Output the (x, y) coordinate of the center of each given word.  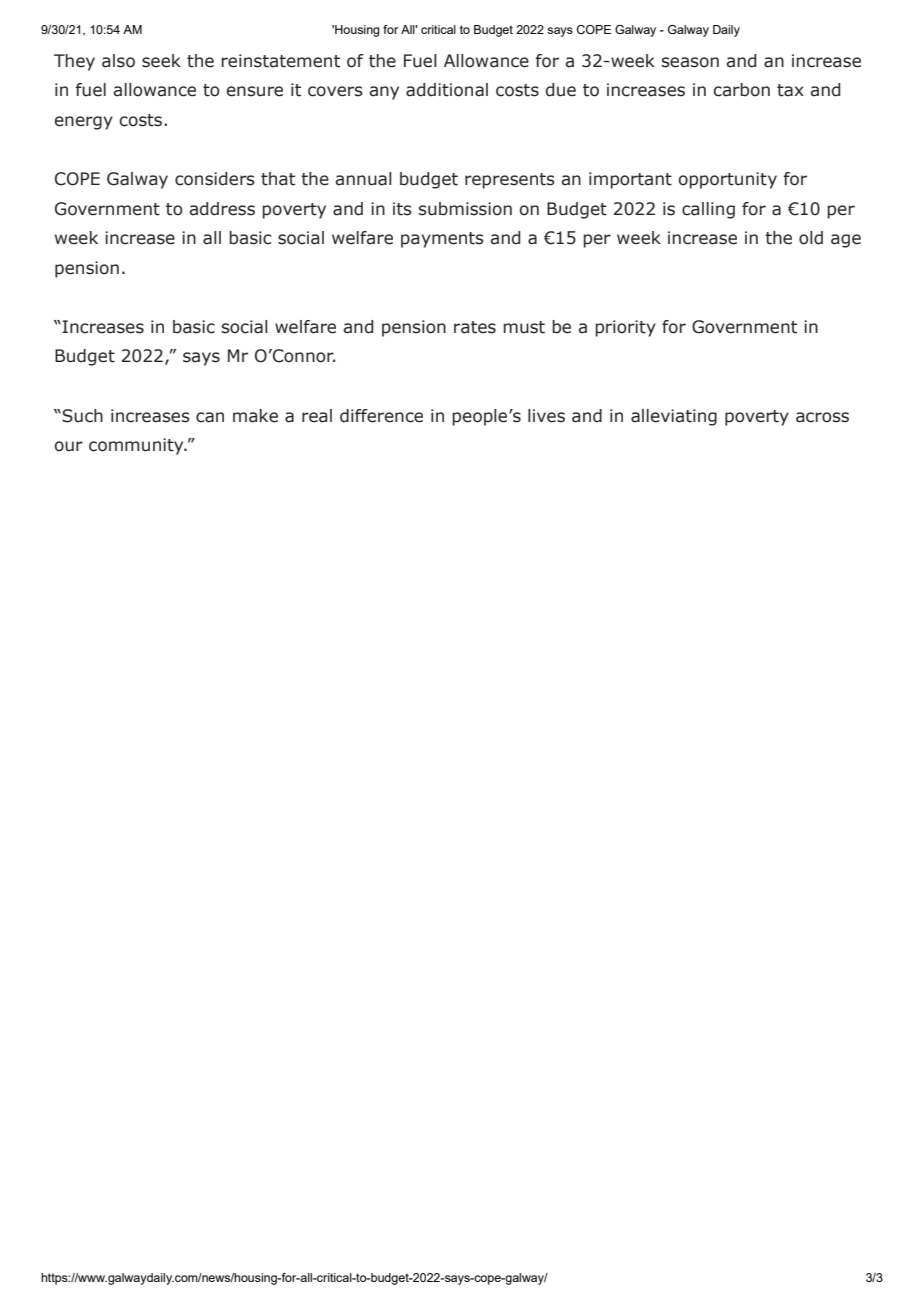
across (822, 417)
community (137, 446)
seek (161, 61)
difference (381, 416)
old (811, 238)
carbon (742, 90)
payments (442, 240)
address (222, 209)
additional (447, 90)
